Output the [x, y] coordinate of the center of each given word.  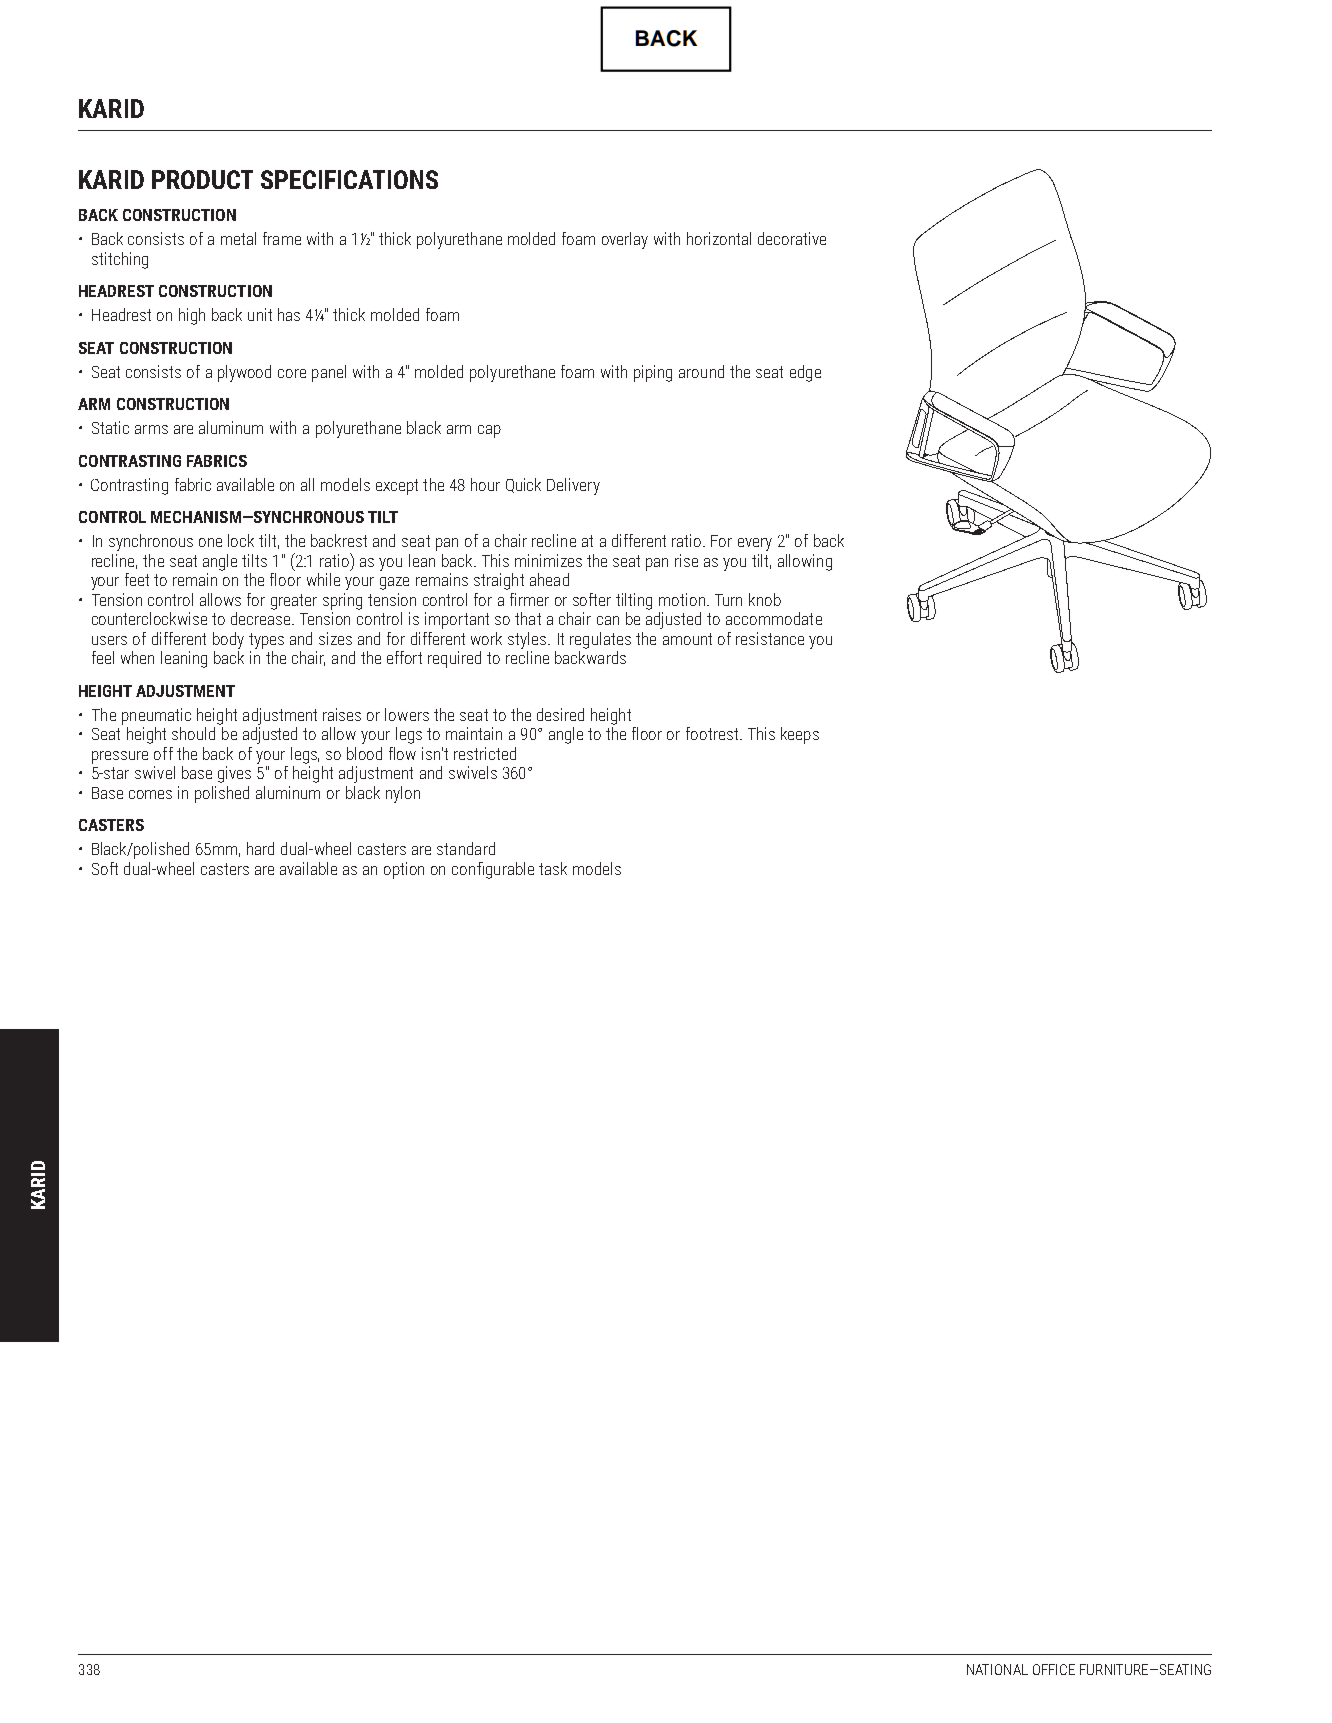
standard [466, 848]
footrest [712, 733]
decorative [792, 238]
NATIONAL [997, 1669]
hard [260, 848]
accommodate [774, 618]
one [210, 542]
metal [238, 238]
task [553, 868]
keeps [800, 735]
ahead [549, 579]
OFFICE [1054, 1669]
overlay [625, 240]
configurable [493, 870]
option [404, 870]
